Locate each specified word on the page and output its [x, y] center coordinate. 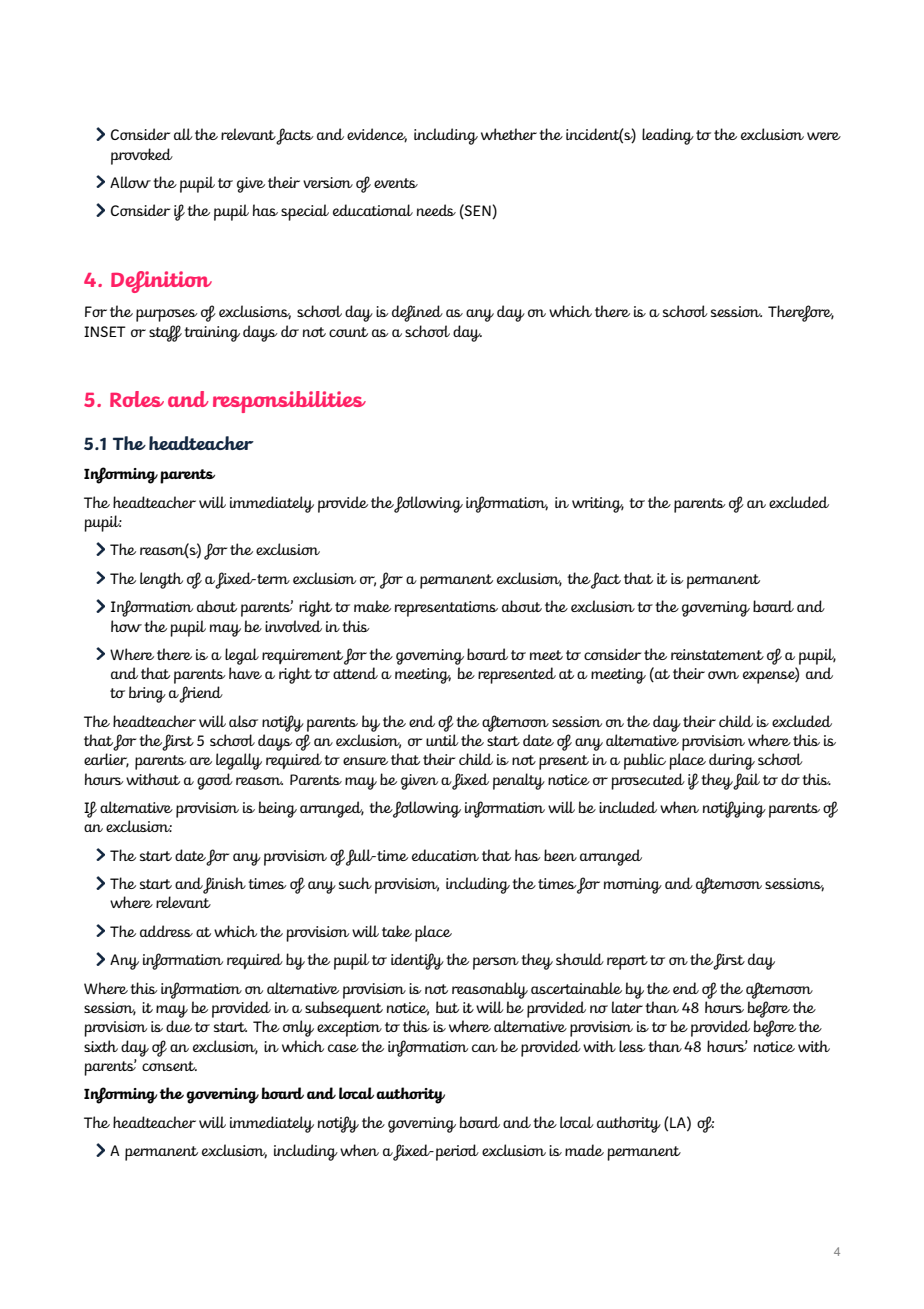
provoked [142, 156]
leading [668, 136]
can [485, 1048]
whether [509, 134]
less [632, 1046]
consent [169, 1066]
